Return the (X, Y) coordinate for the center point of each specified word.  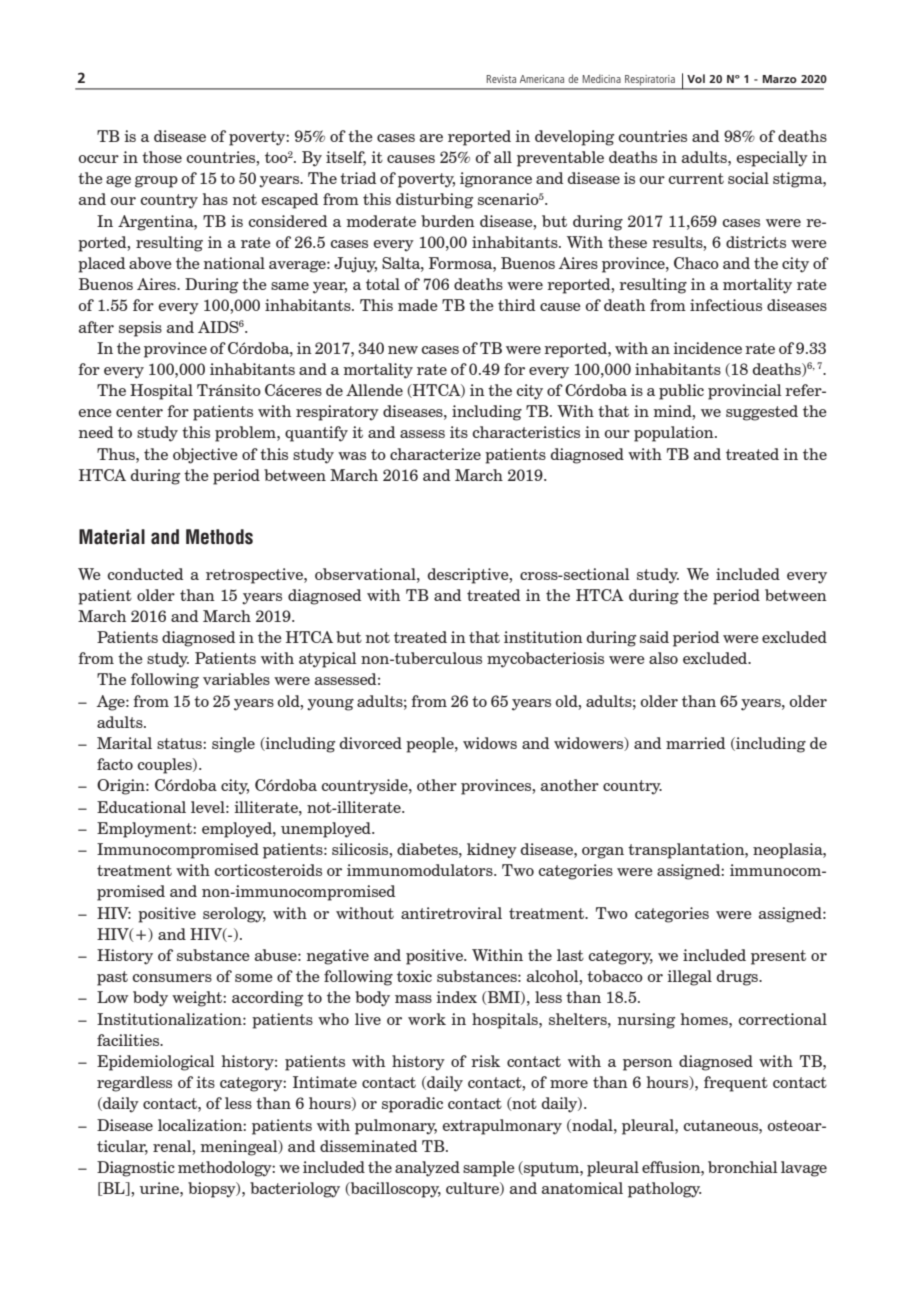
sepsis (140, 329)
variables (236, 679)
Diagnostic (136, 1169)
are (431, 138)
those (162, 157)
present (778, 957)
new (403, 350)
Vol (696, 78)
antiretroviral (451, 913)
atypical (328, 660)
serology (234, 915)
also (663, 658)
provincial (745, 392)
